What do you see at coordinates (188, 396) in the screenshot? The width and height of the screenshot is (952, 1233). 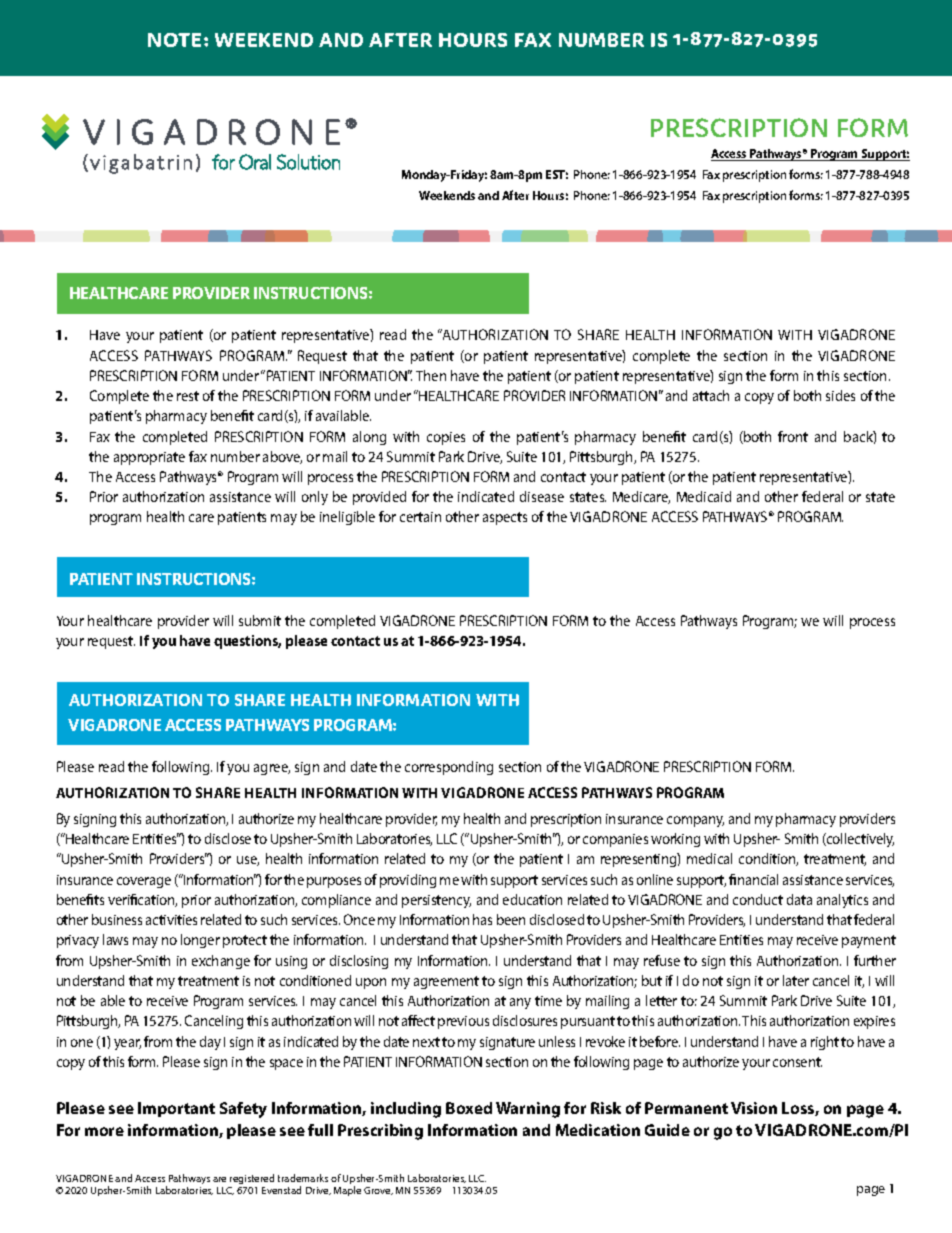 I see `rest` at bounding box center [188, 396].
